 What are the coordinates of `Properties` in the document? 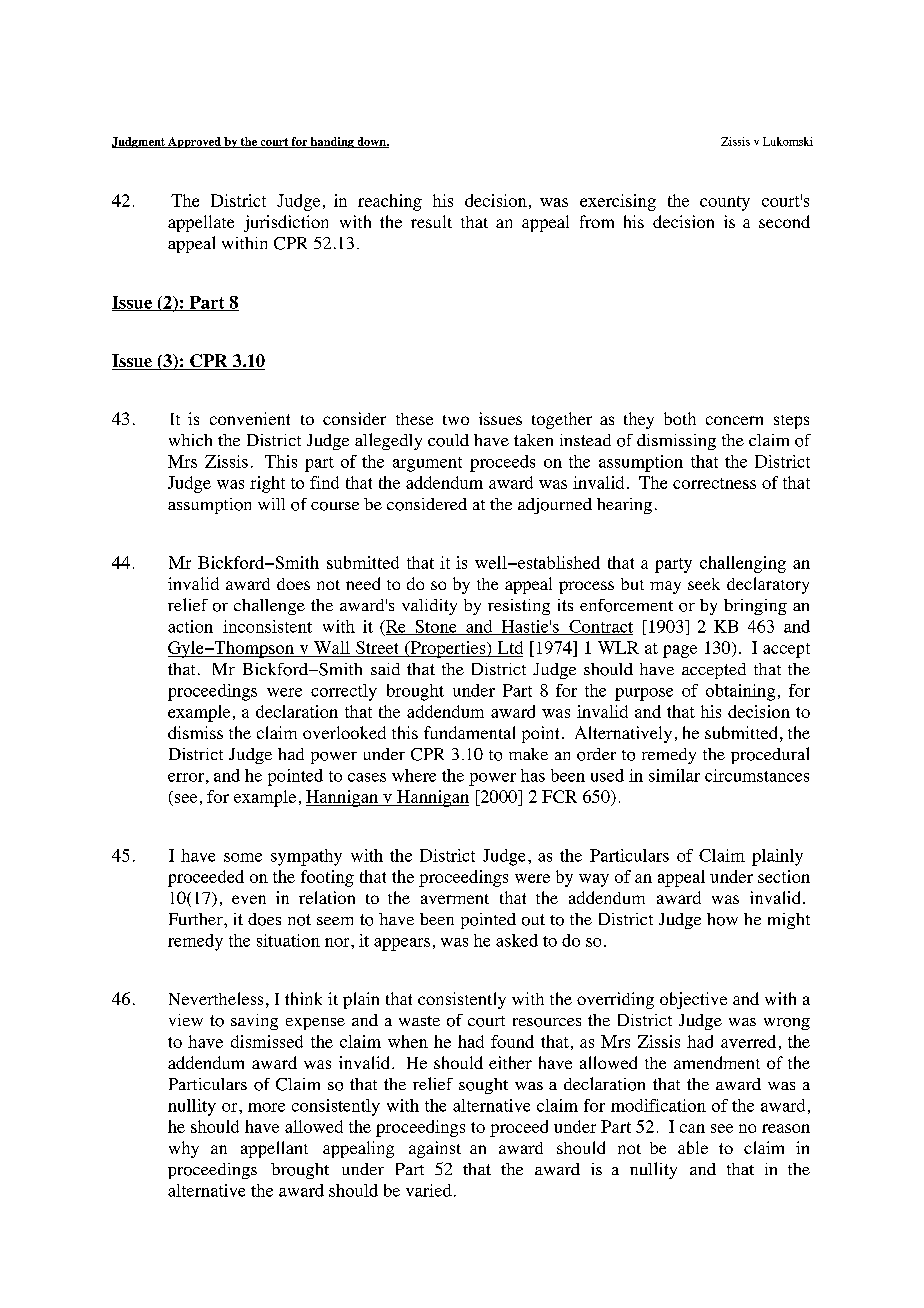 It's located at (448, 649).
